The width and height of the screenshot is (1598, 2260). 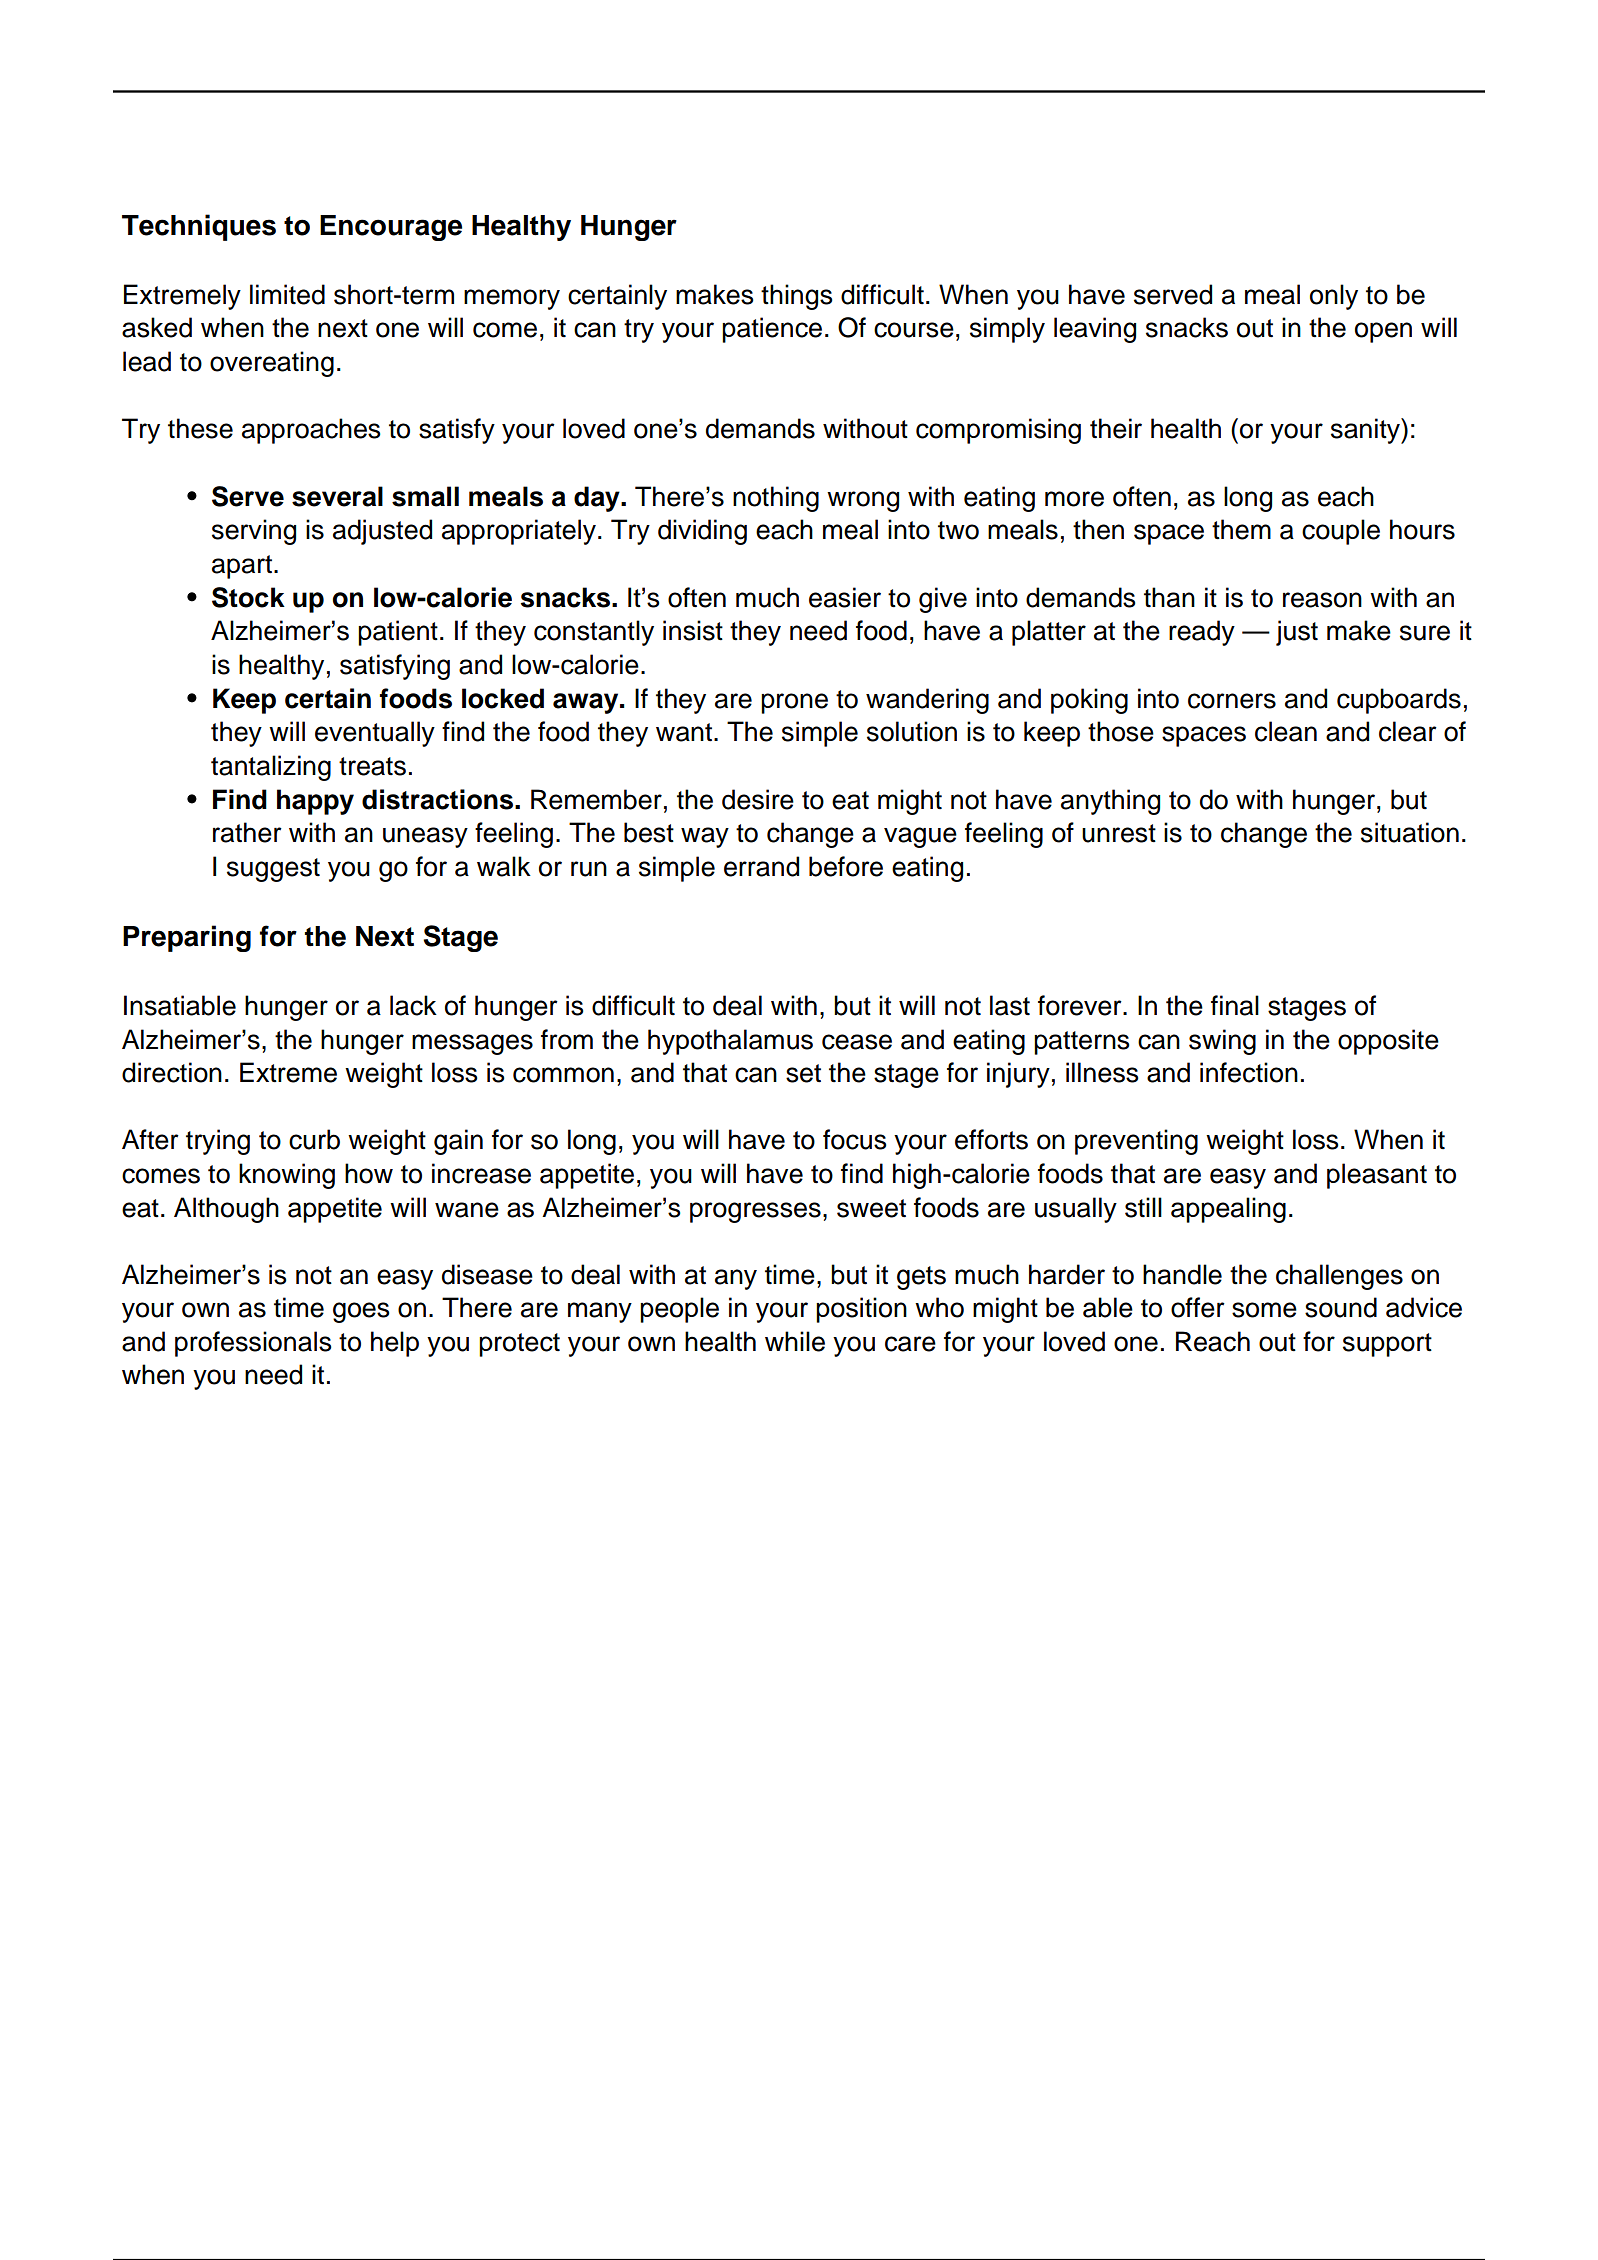 What do you see at coordinates (795, 1341) in the screenshot?
I see `while` at bounding box center [795, 1341].
